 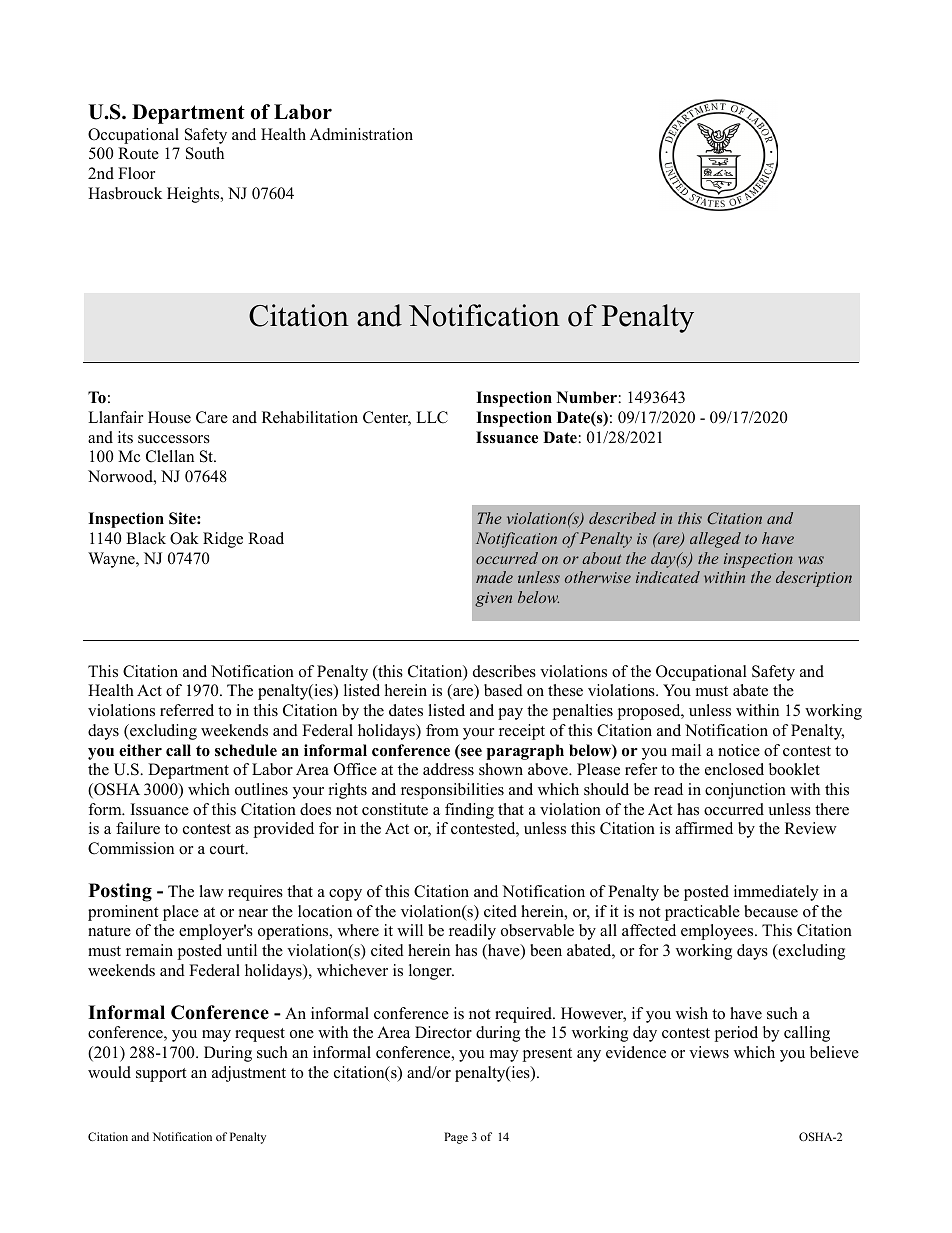 I want to click on Oak, so click(x=184, y=538).
